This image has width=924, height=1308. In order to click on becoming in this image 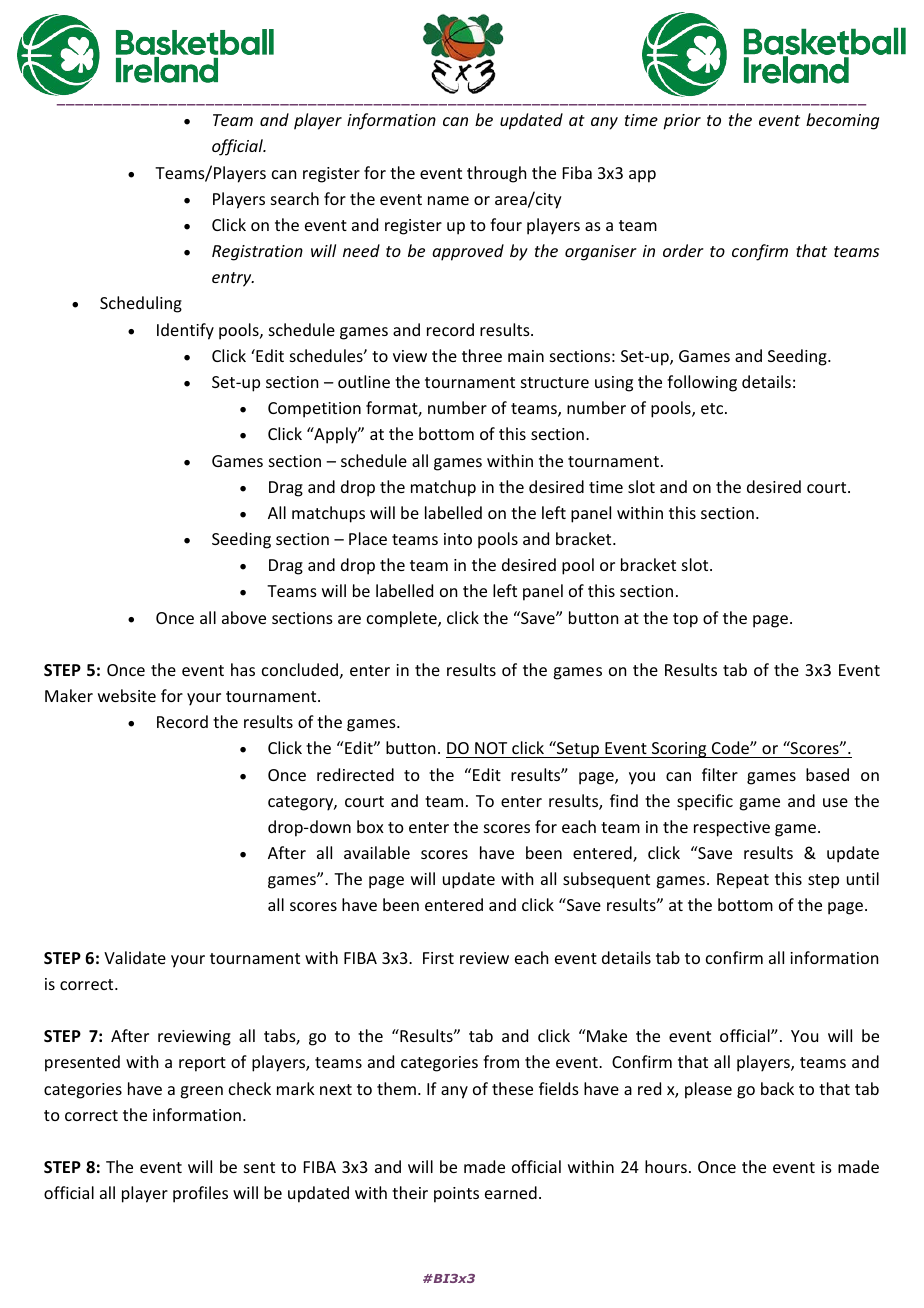, I will do `click(842, 121)`.
